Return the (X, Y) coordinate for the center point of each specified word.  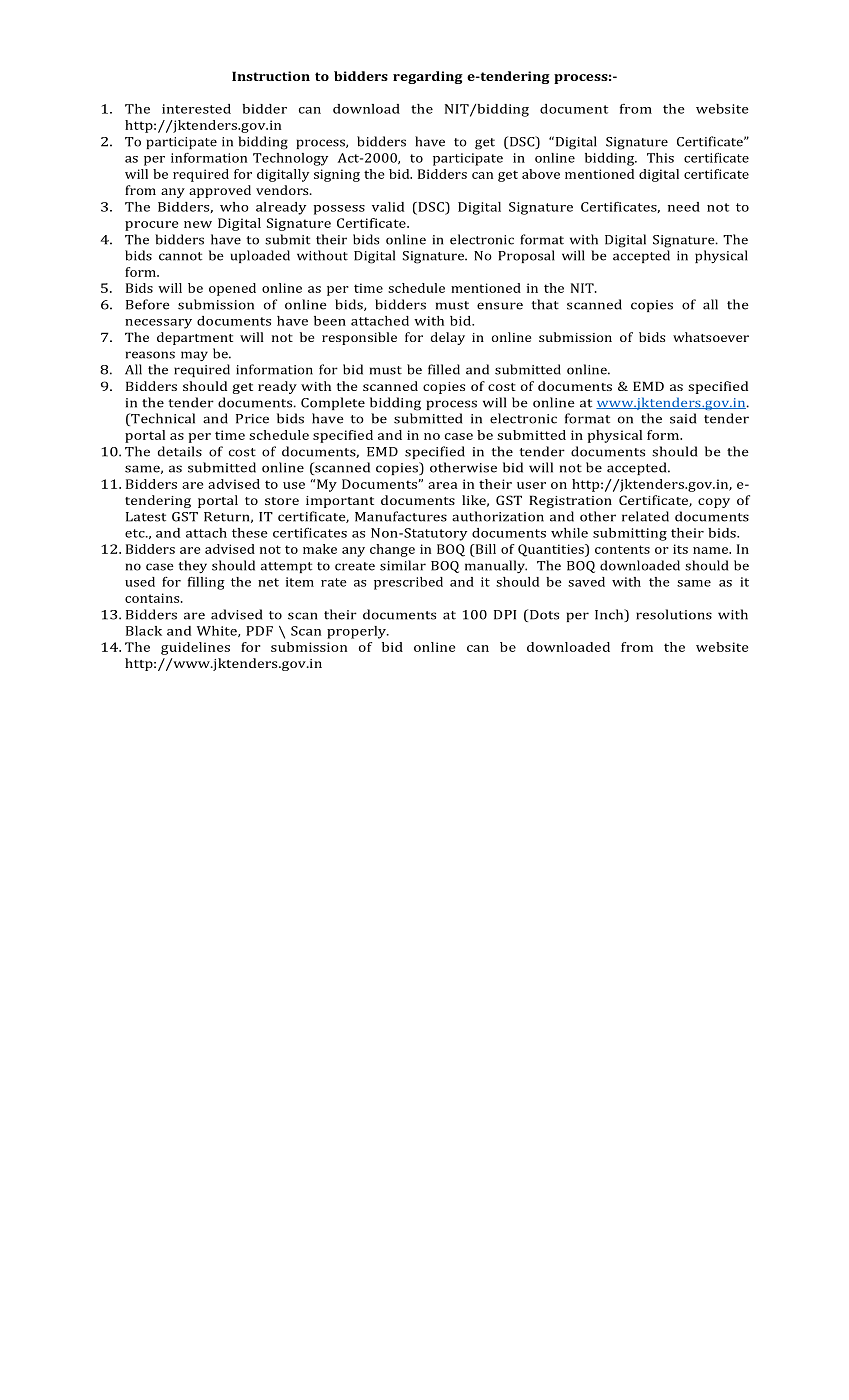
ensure (500, 306)
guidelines (195, 648)
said (683, 418)
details (180, 451)
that (545, 304)
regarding (428, 77)
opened (232, 289)
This (660, 158)
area (443, 485)
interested (196, 109)
